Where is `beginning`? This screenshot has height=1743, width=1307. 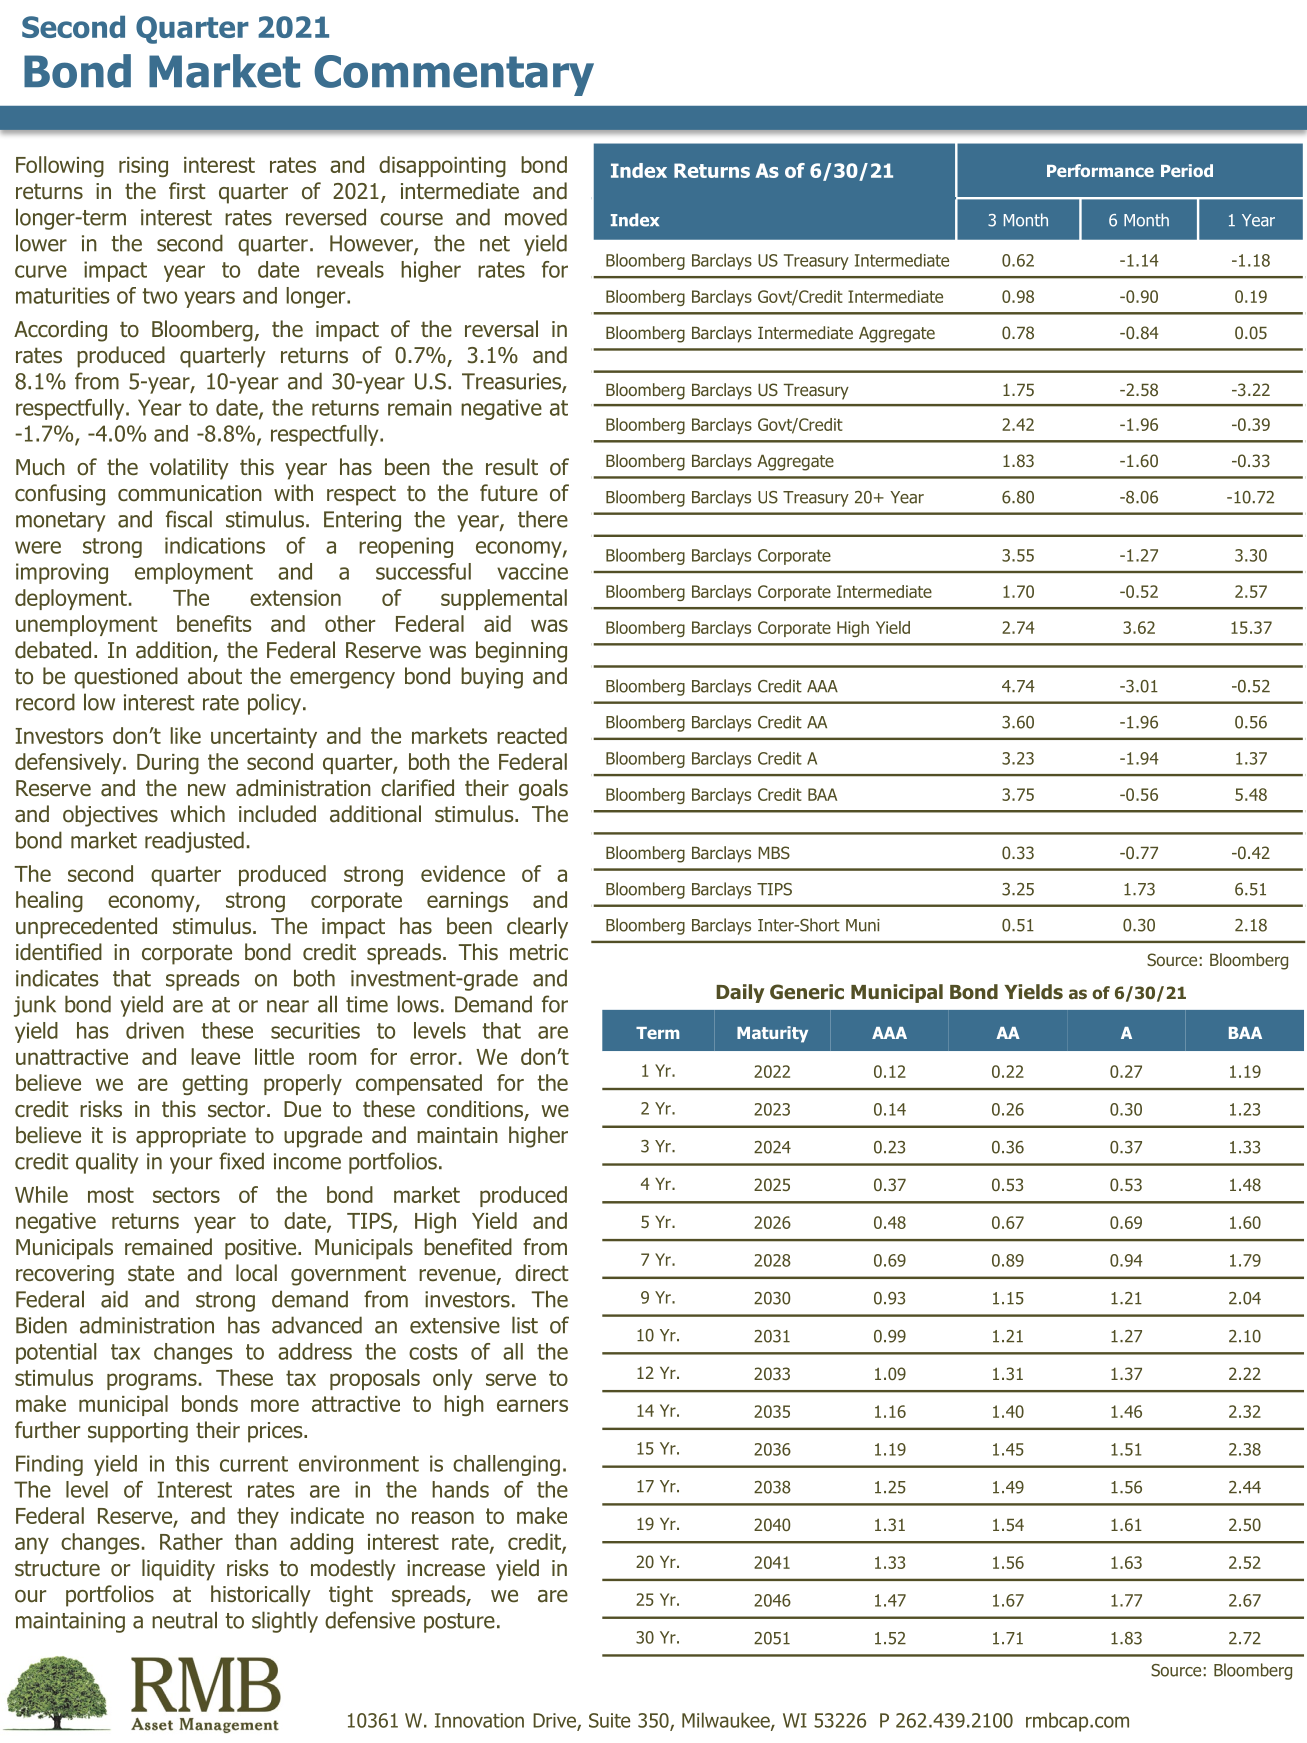 beginning is located at coordinates (521, 652).
